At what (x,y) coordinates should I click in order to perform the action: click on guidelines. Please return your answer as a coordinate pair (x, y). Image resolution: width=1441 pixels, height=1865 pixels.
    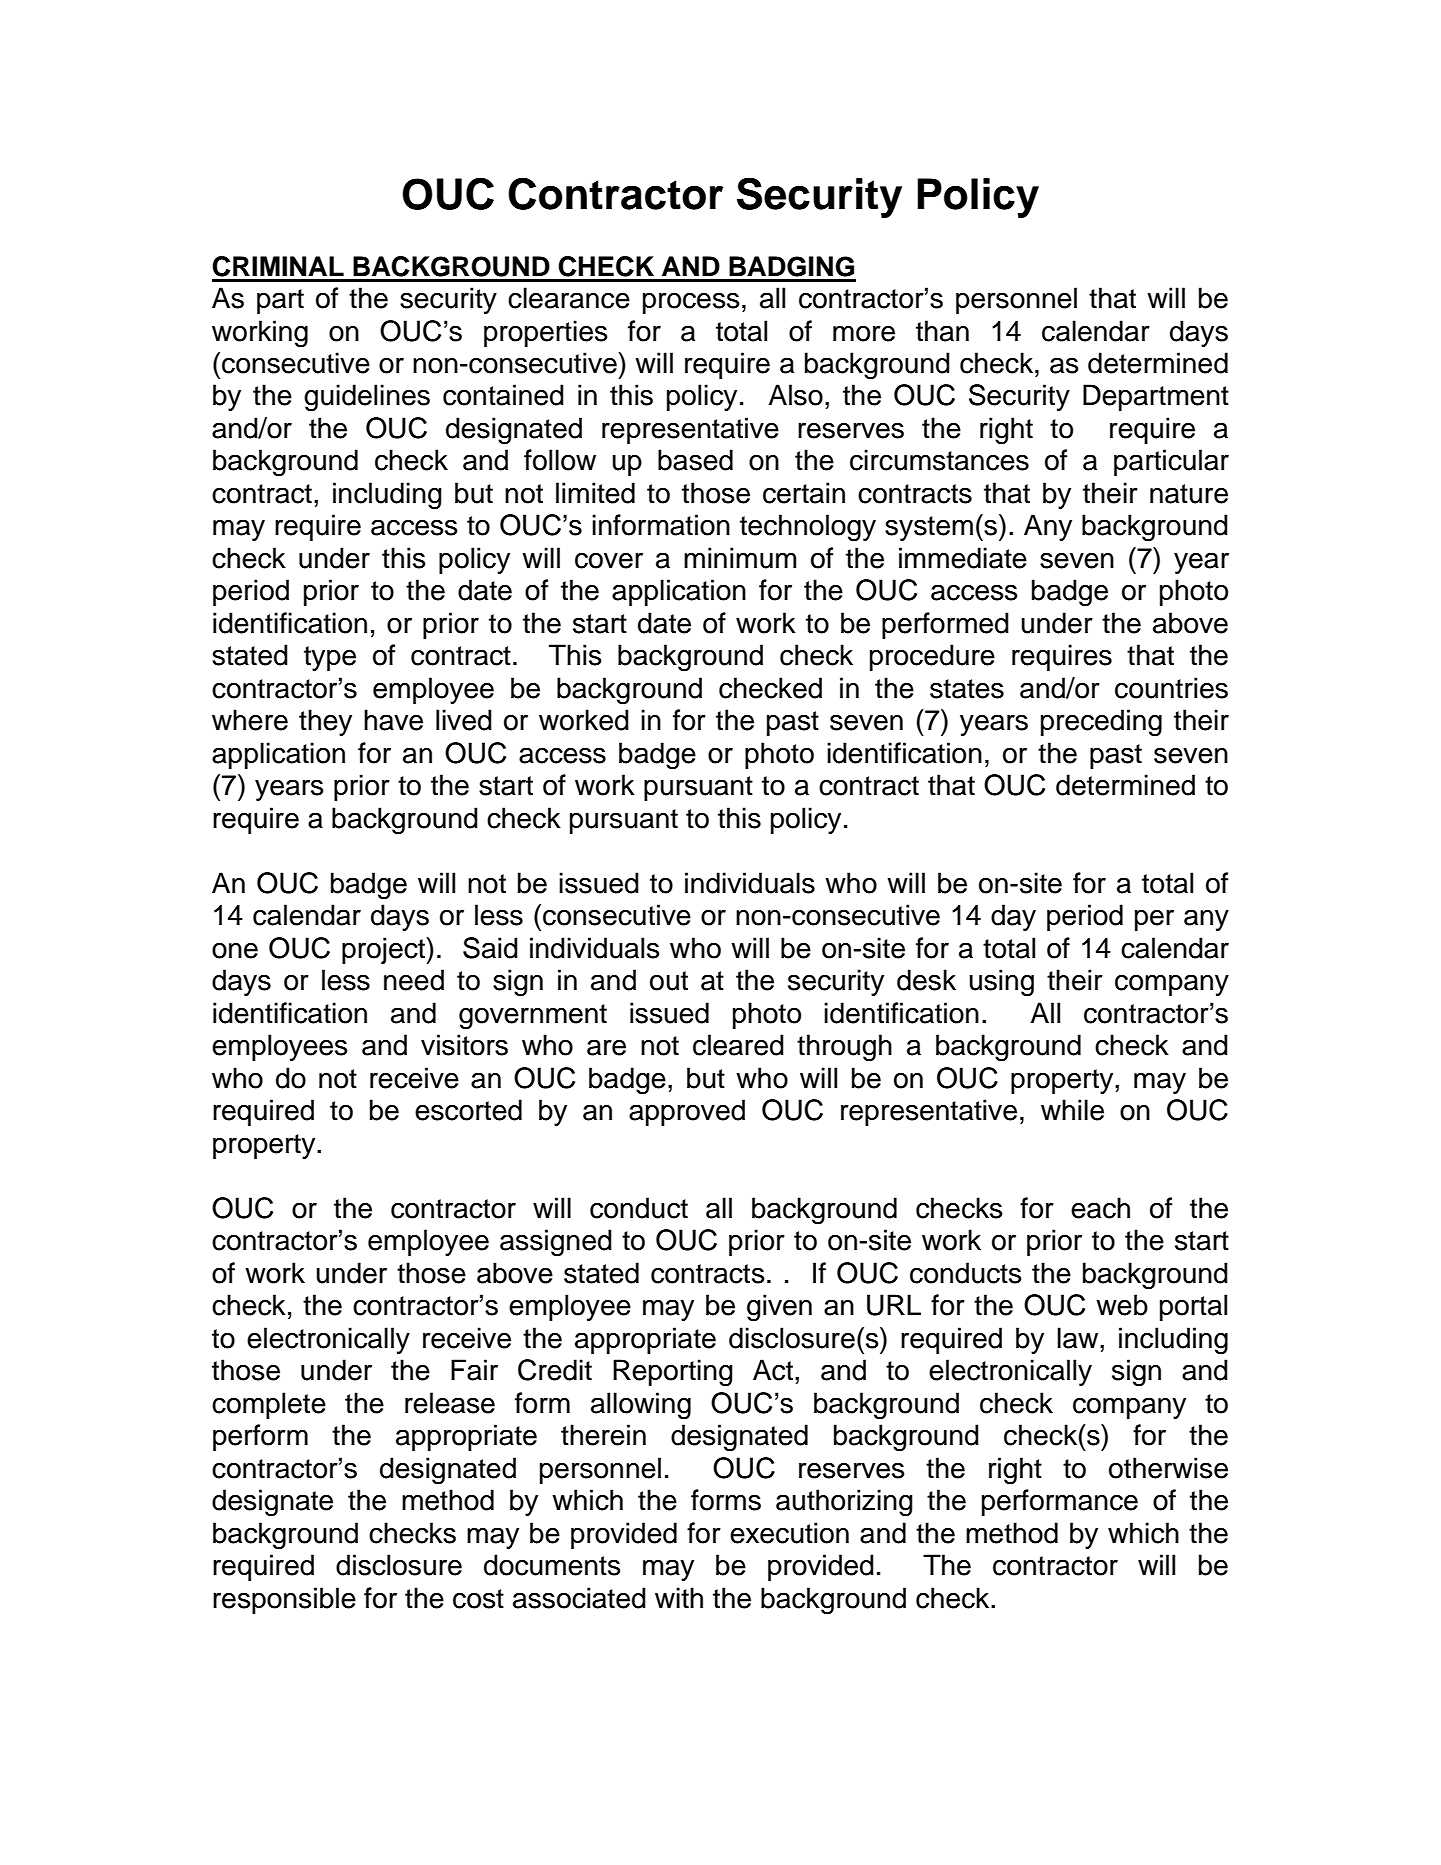
    Looking at the image, I should click on (367, 398).
